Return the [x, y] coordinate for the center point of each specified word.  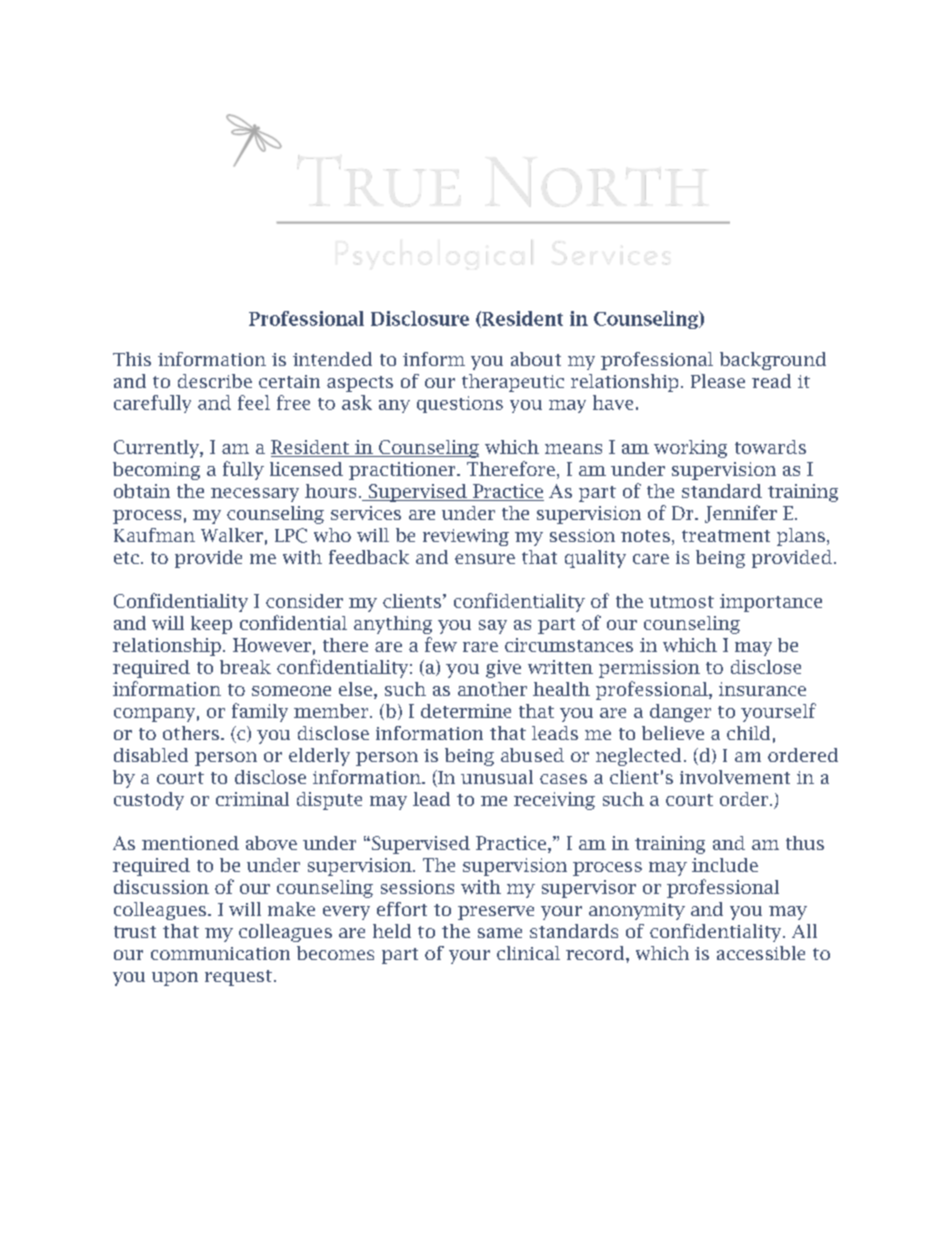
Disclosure [420, 318]
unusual [497, 777]
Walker [232, 535]
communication [220, 953]
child [748, 733]
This [132, 359]
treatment [726, 536]
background [773, 361]
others [191, 733]
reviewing [466, 537]
